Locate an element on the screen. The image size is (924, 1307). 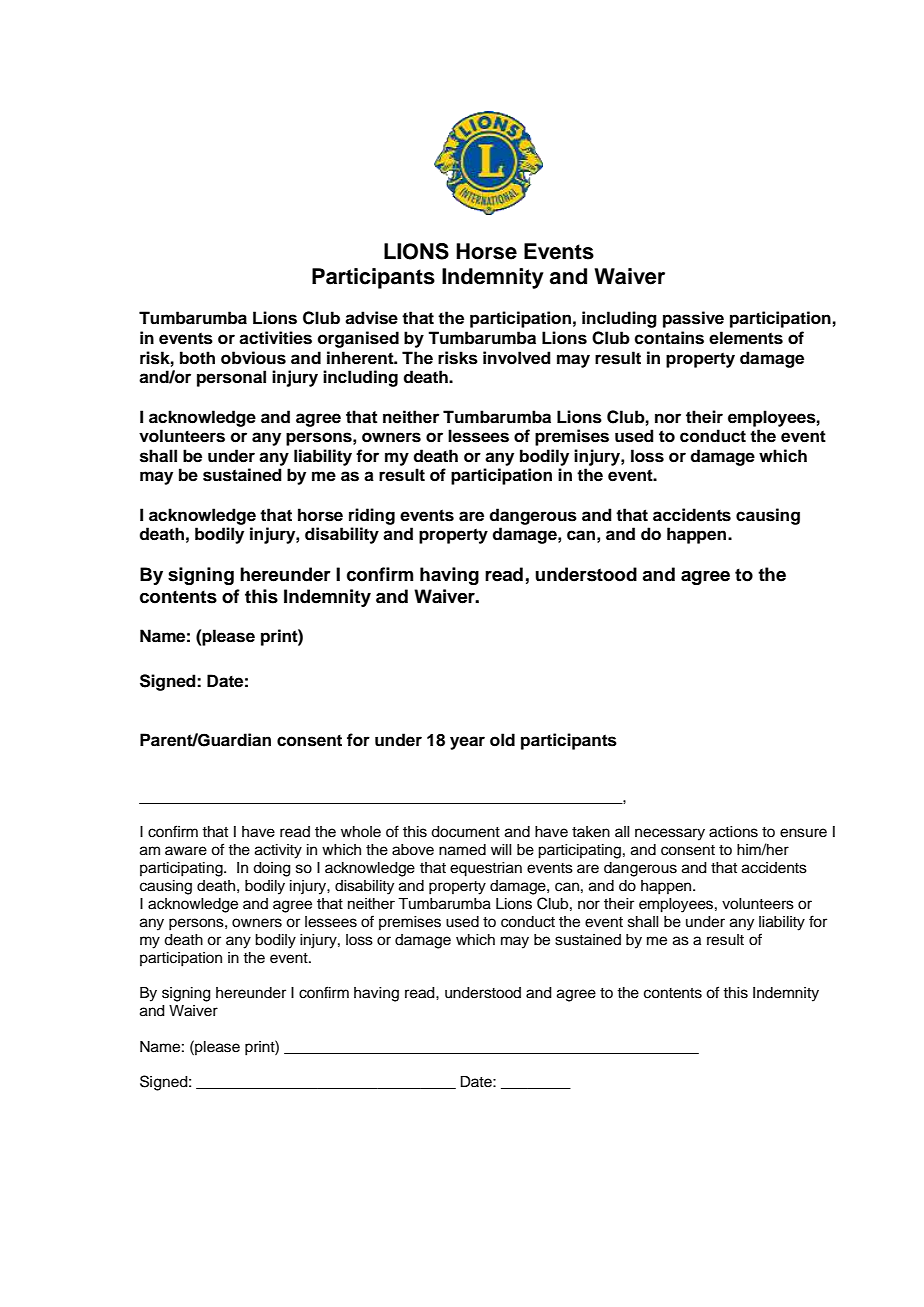
necessary is located at coordinates (670, 834).
